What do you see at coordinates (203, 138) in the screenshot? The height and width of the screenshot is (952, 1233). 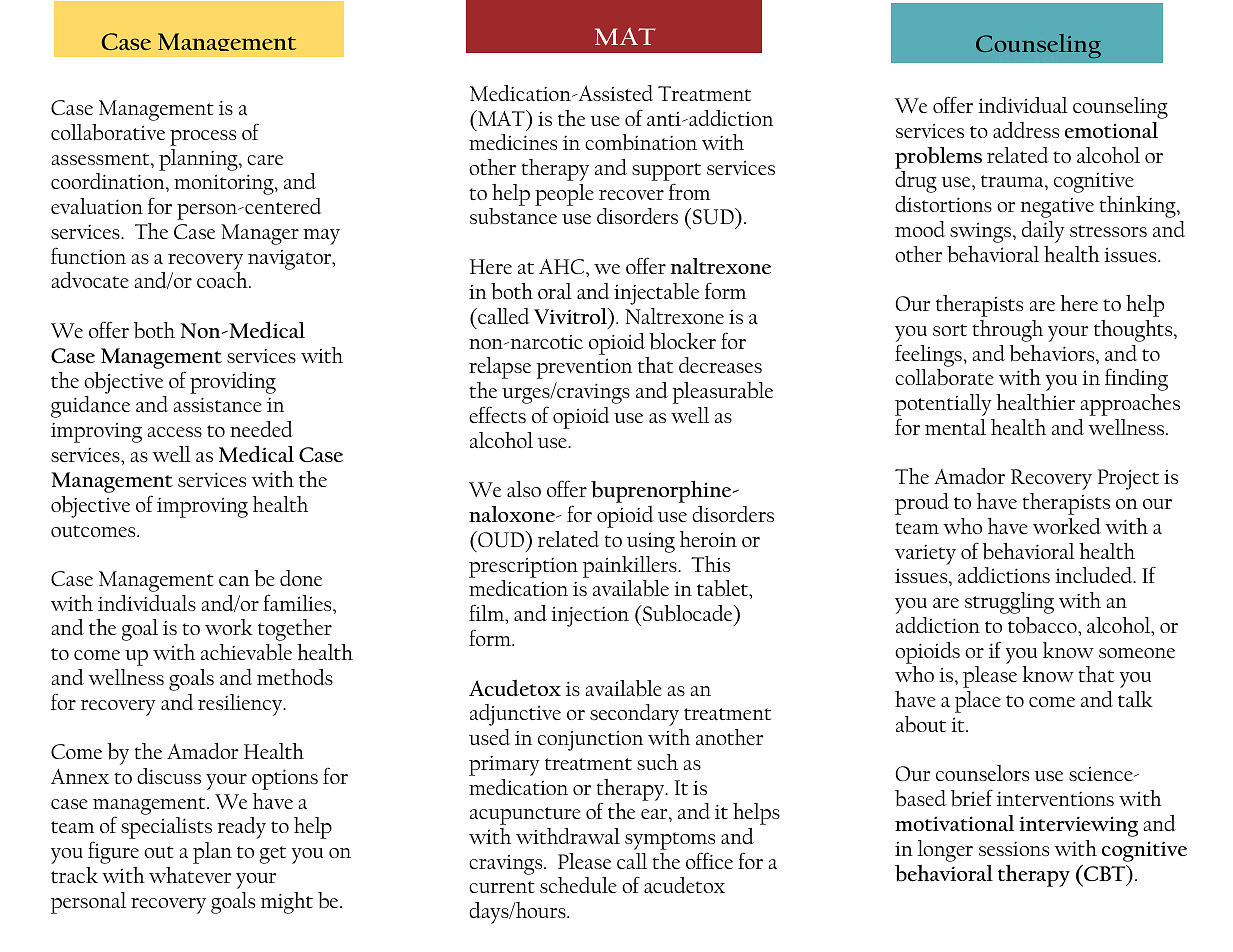 I see `process` at bounding box center [203, 138].
